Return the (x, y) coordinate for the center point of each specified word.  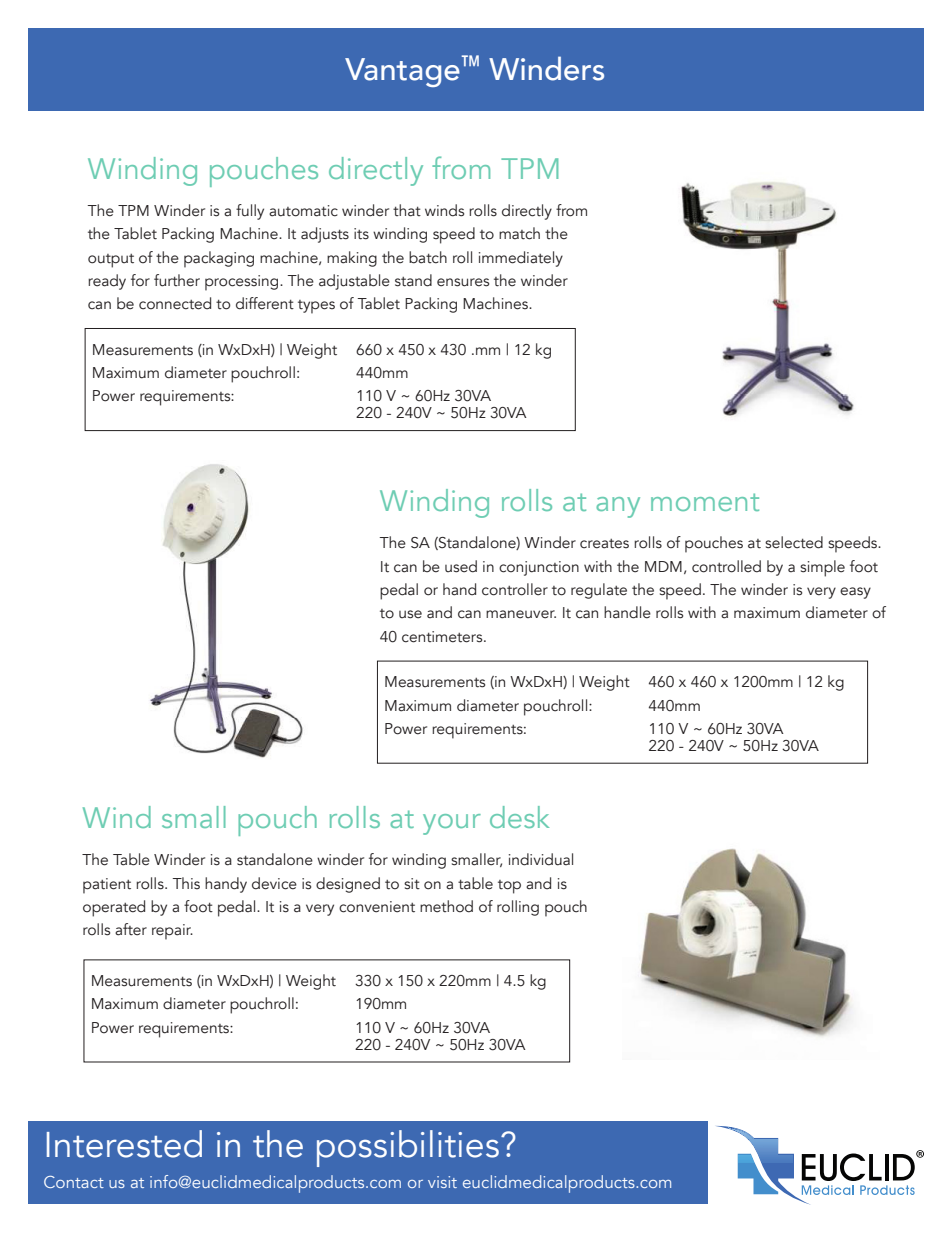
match (519, 233)
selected (794, 542)
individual (541, 859)
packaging (219, 259)
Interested (124, 1144)
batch (428, 257)
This (186, 883)
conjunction (539, 568)
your (452, 824)
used (461, 566)
